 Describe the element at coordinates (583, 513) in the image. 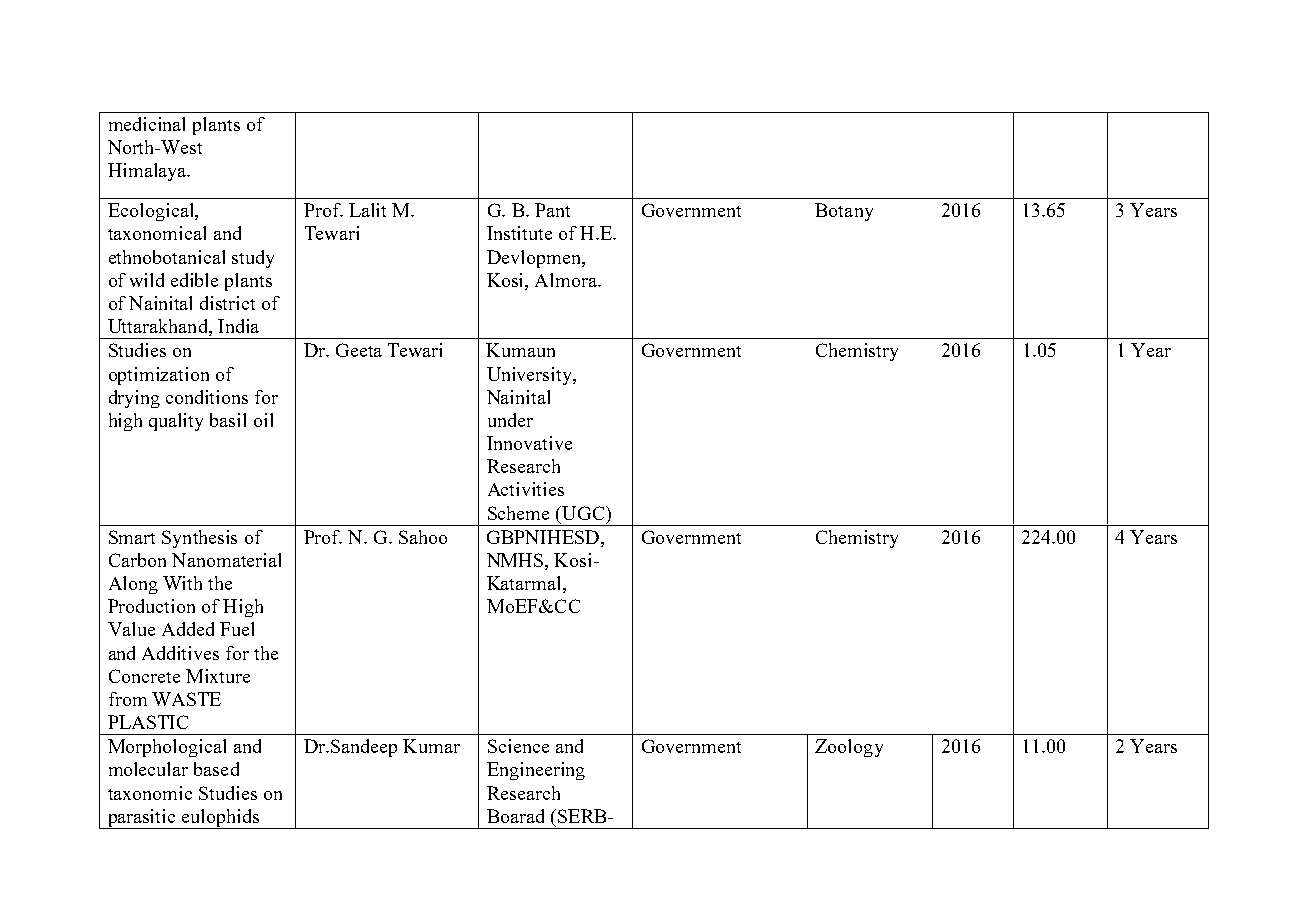

I see `UGC` at that location.
